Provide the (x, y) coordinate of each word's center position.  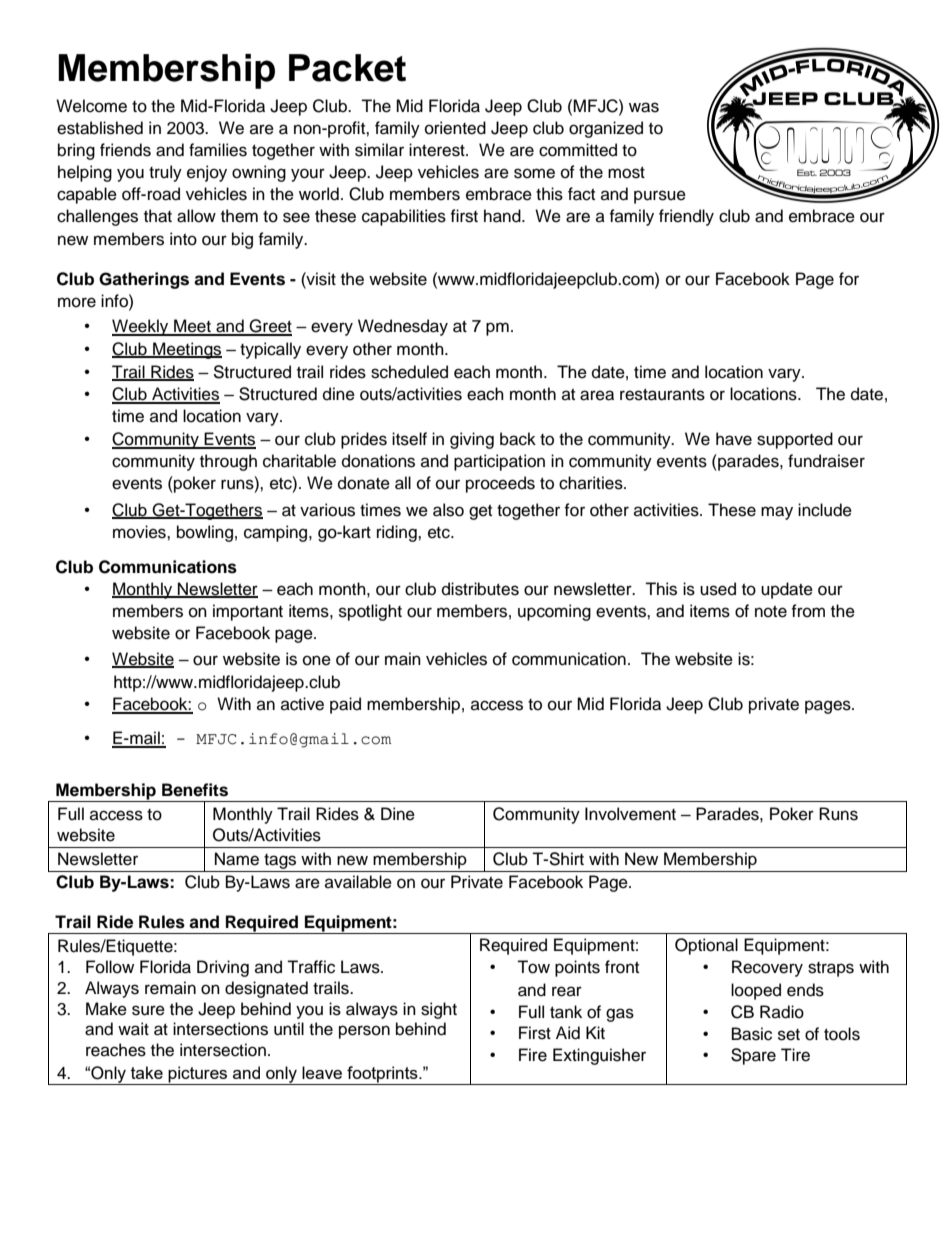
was (644, 107)
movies (140, 532)
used (718, 589)
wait (133, 1029)
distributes (480, 589)
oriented (455, 128)
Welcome (91, 106)
